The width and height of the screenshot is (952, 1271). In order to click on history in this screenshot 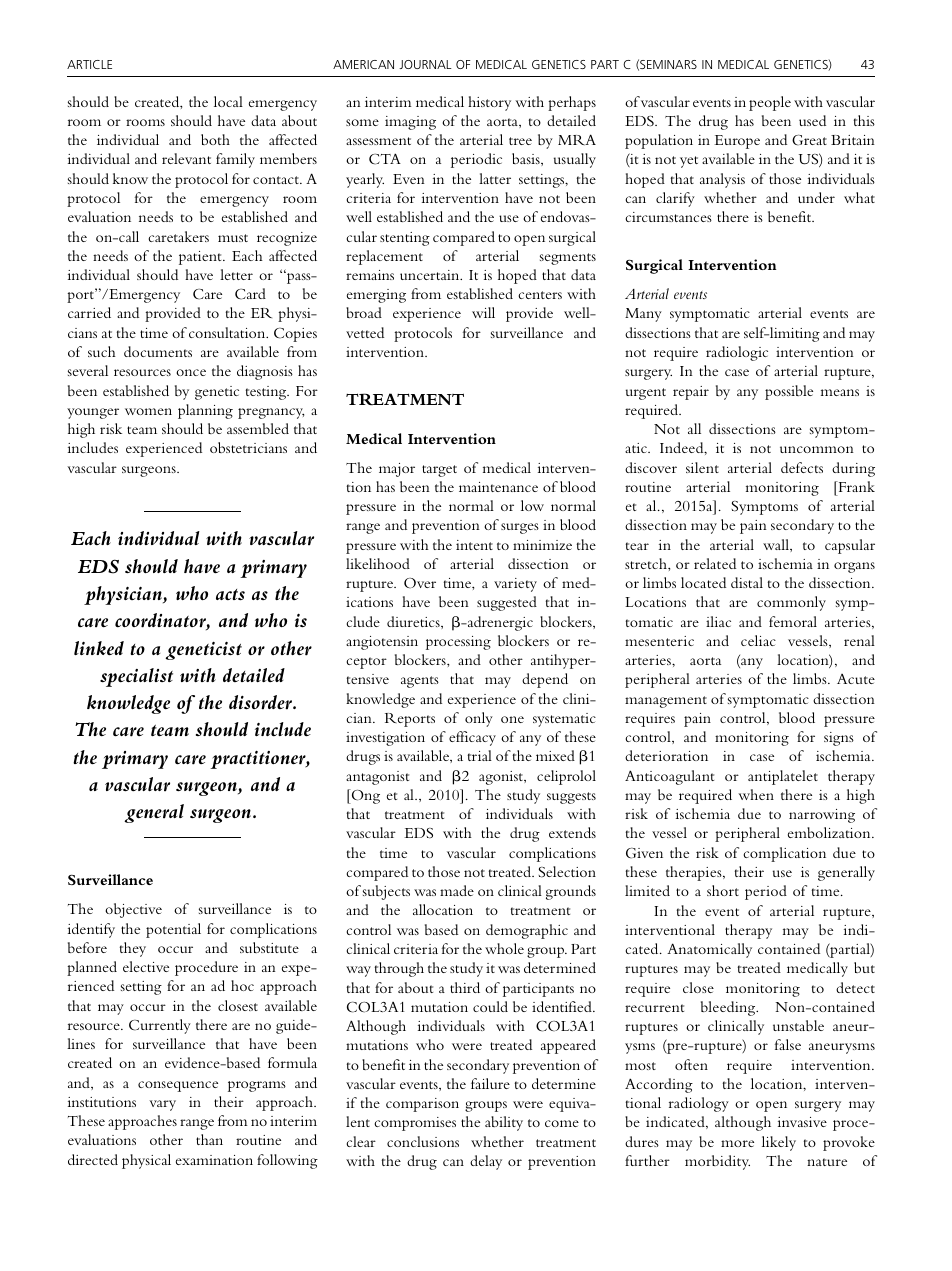, I will do `click(489, 103)`.
